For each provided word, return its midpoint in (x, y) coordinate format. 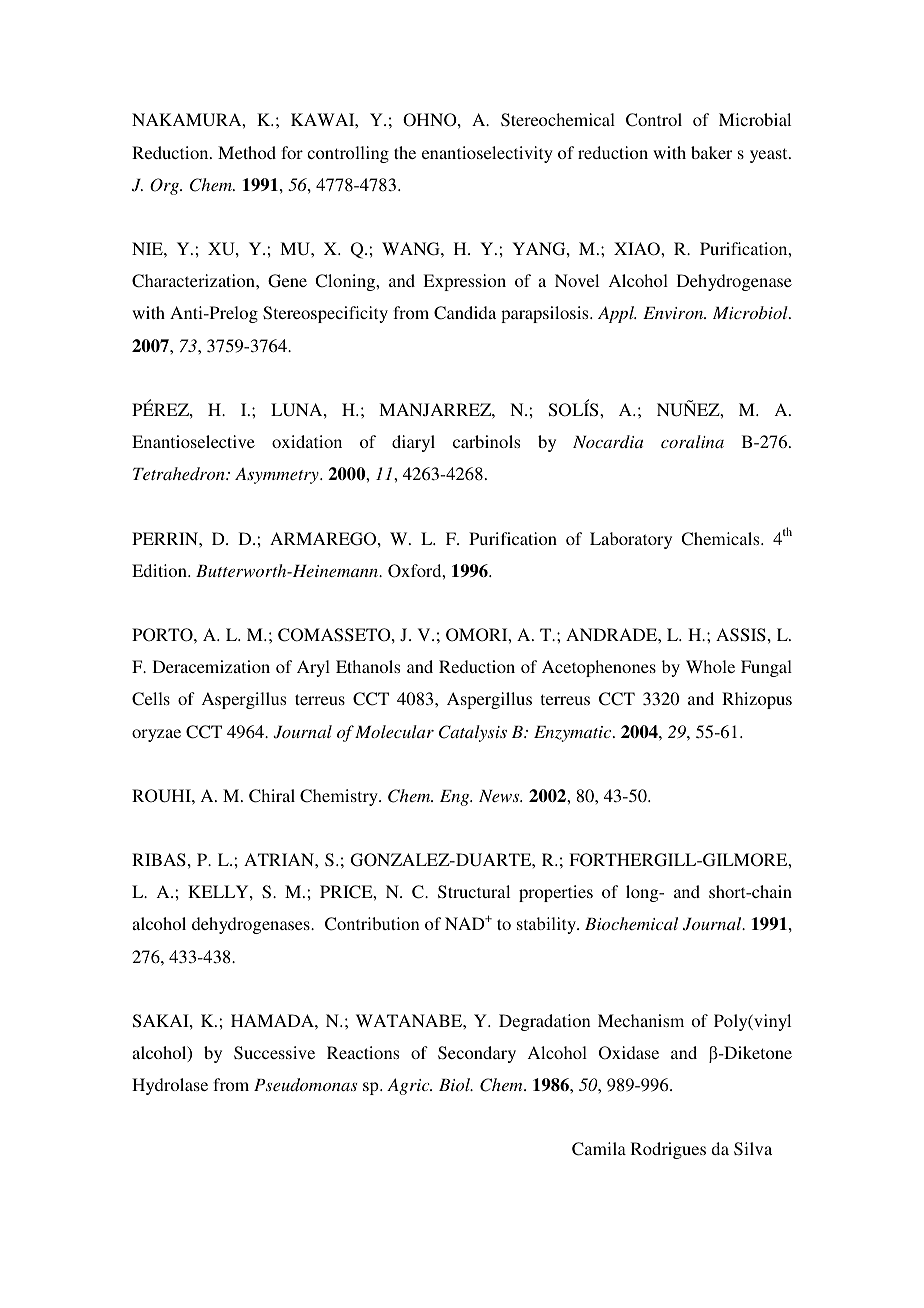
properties (556, 893)
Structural (474, 892)
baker (711, 152)
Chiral (272, 796)
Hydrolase (170, 1086)
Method (247, 152)
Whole (710, 666)
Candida (465, 313)
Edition (160, 570)
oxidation (307, 441)
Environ (674, 313)
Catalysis (473, 733)
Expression (464, 282)
